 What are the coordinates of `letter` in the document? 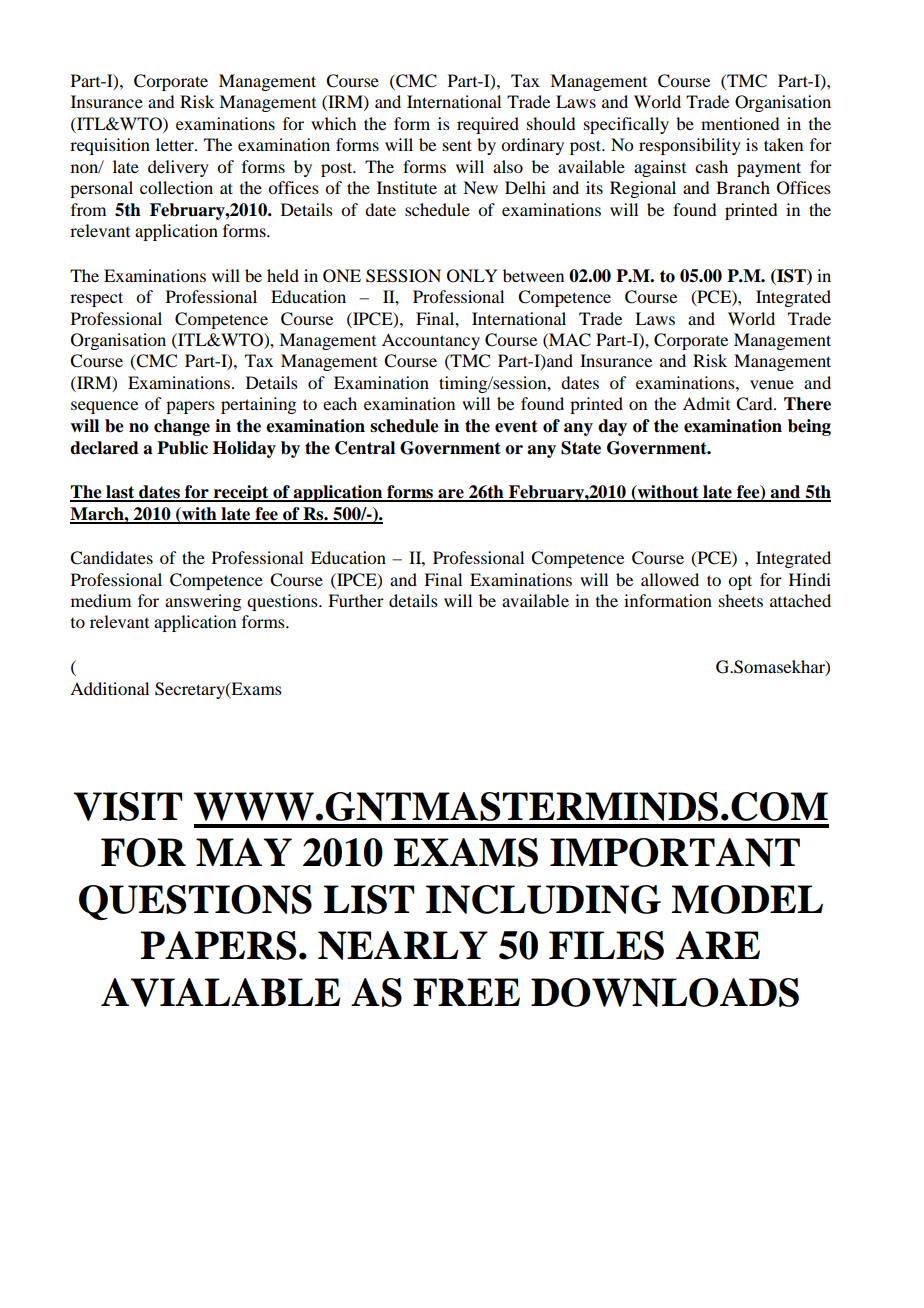 It's located at (176, 144).
